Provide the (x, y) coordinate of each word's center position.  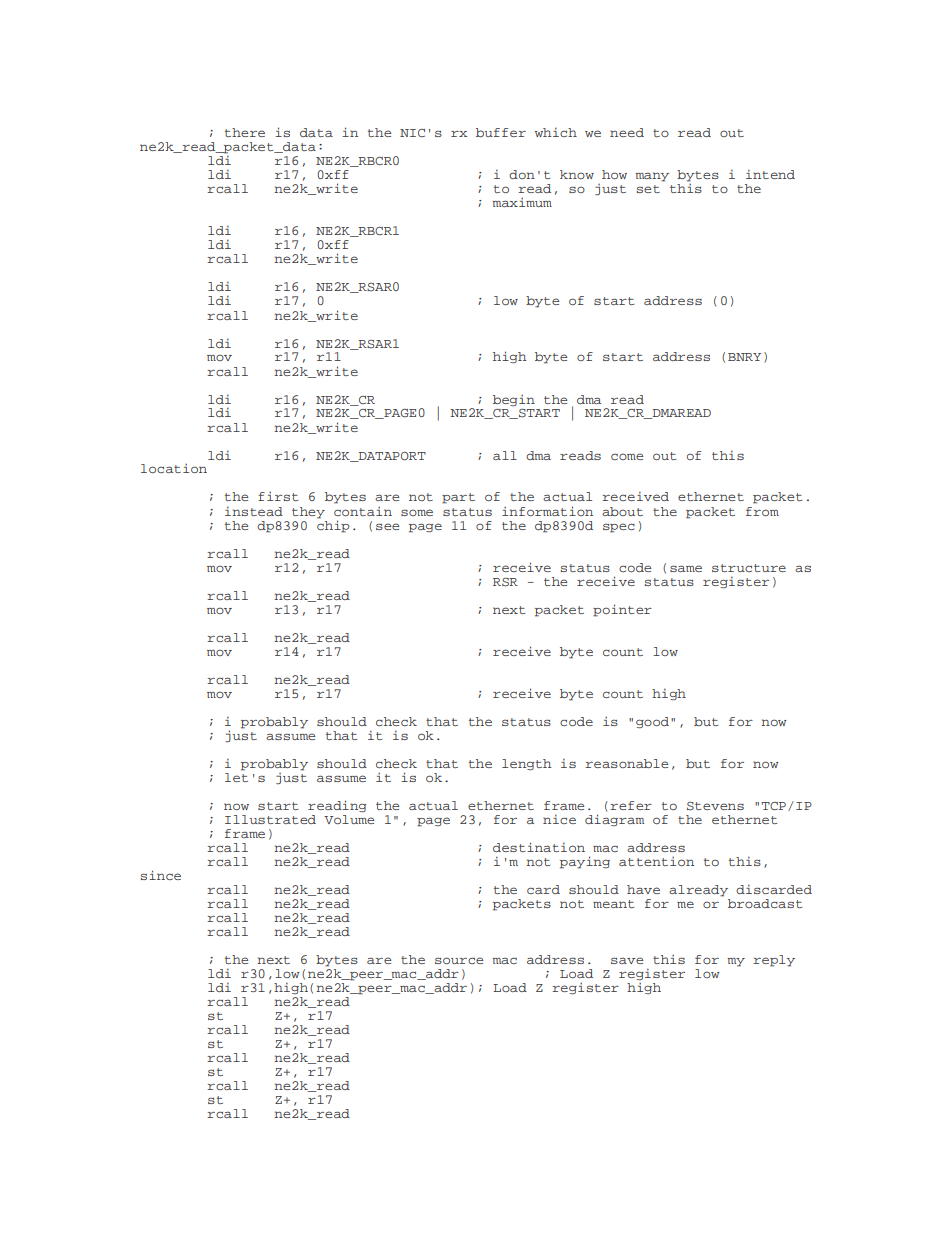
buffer (501, 132)
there (245, 132)
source (459, 960)
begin (514, 400)
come (627, 456)
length (527, 764)
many (652, 177)
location (174, 468)
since (161, 875)
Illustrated (270, 819)
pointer (622, 610)
